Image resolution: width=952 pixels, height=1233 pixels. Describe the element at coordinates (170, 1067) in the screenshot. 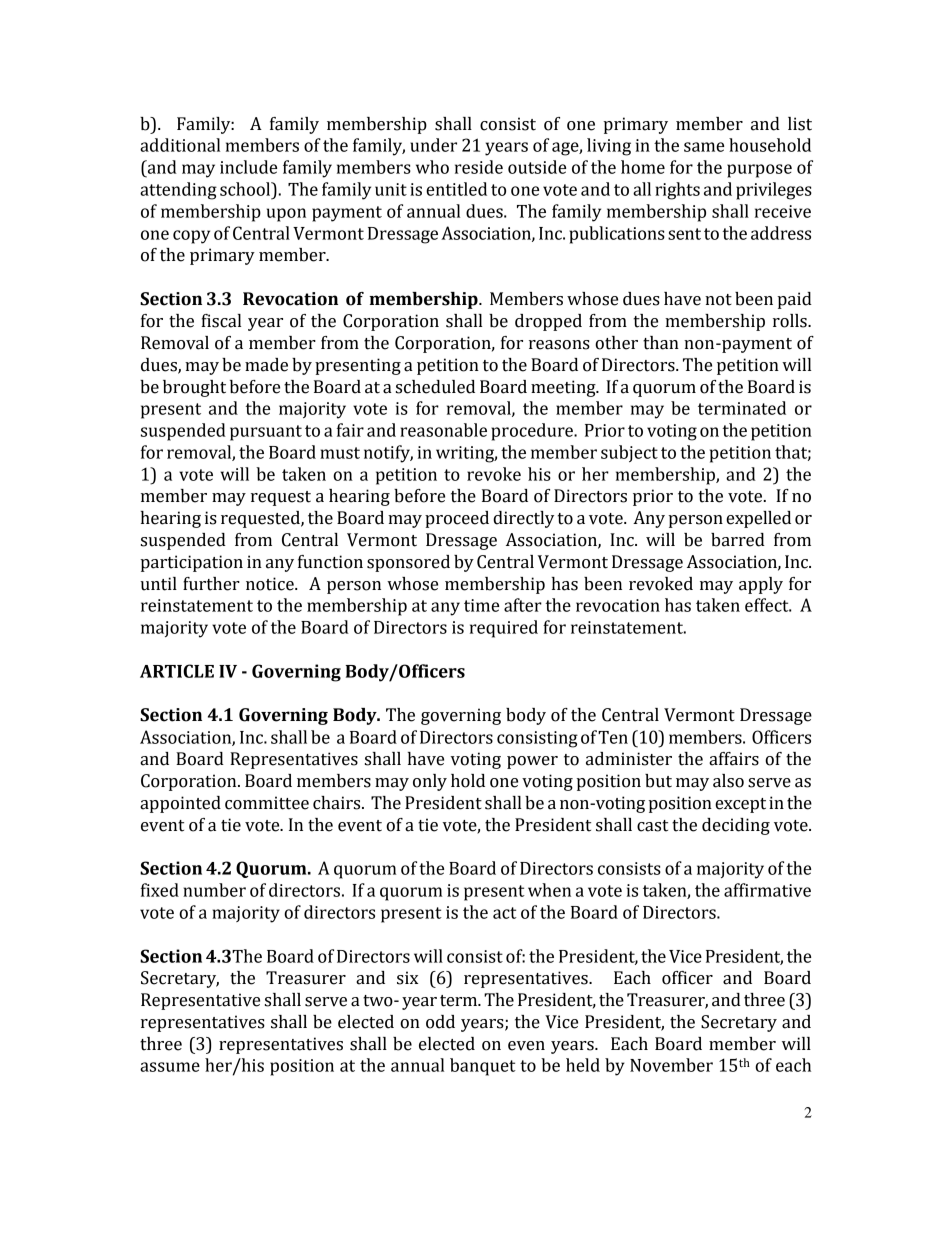

I see `assume` at that location.
